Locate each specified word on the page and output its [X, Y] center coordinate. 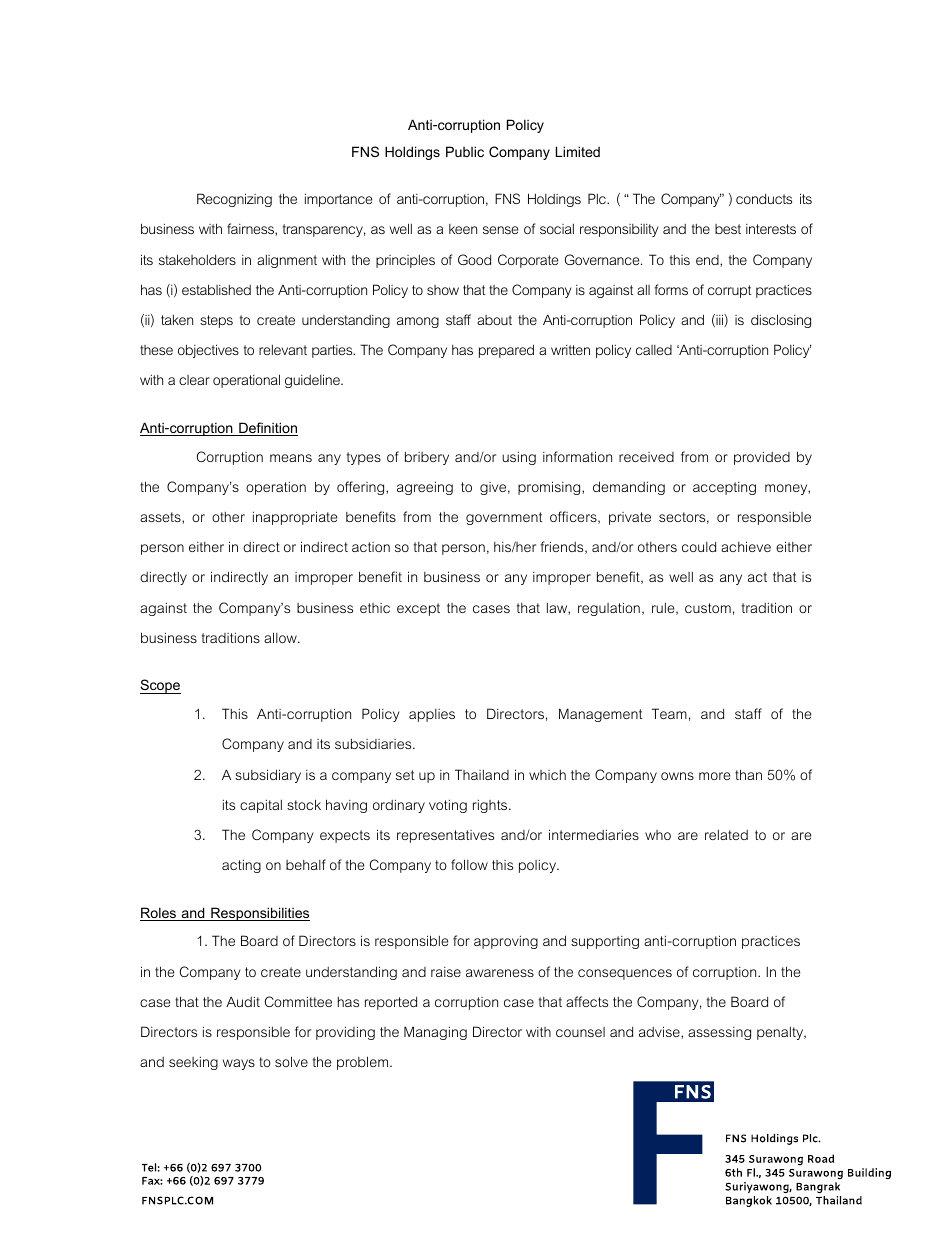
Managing [435, 1033]
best [728, 229]
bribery [427, 458]
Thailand [482, 774]
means [291, 458]
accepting [724, 488]
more [714, 776]
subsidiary [268, 776]
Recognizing [234, 200]
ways [239, 1064]
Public [465, 151]
